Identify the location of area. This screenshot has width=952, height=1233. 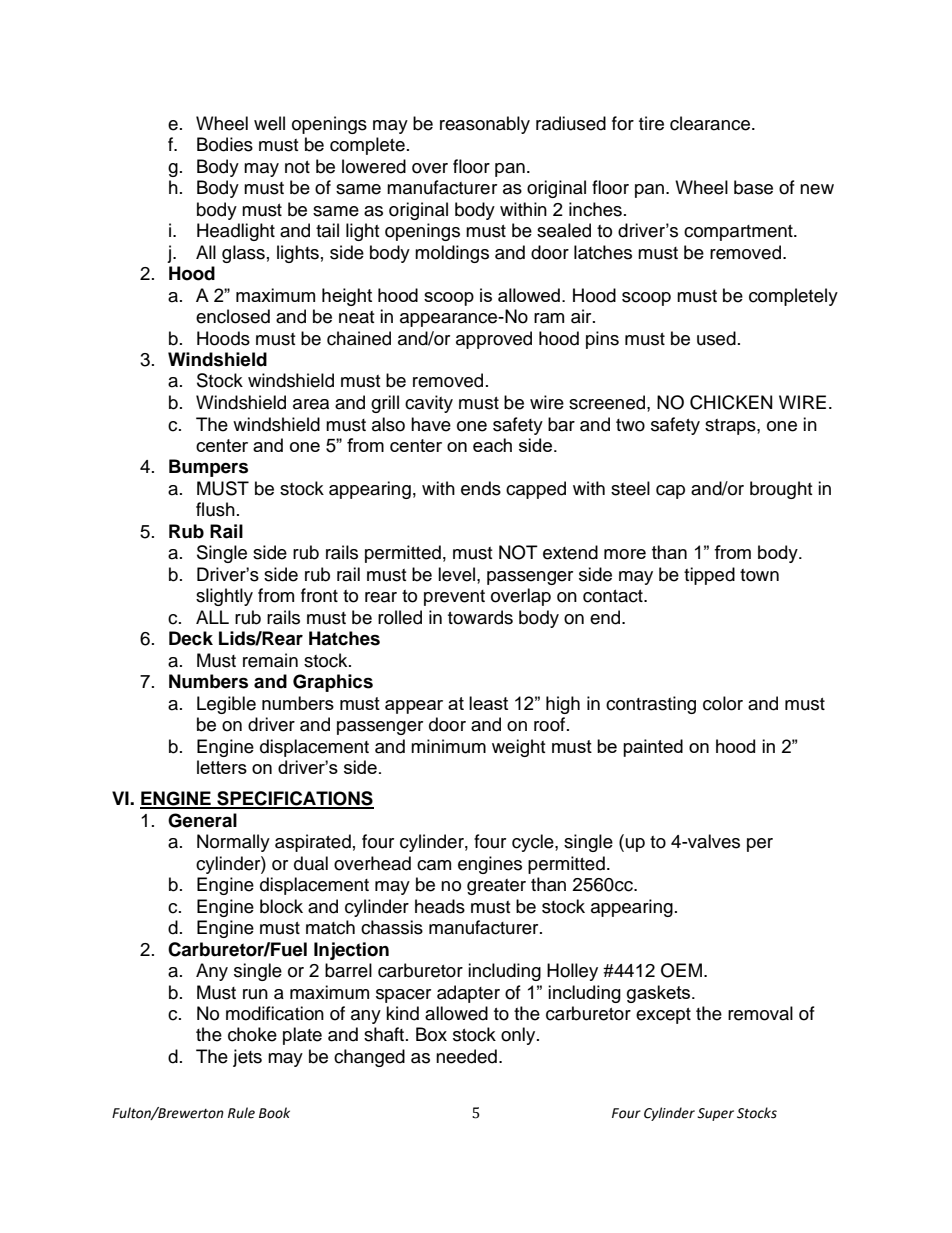
(311, 404).
